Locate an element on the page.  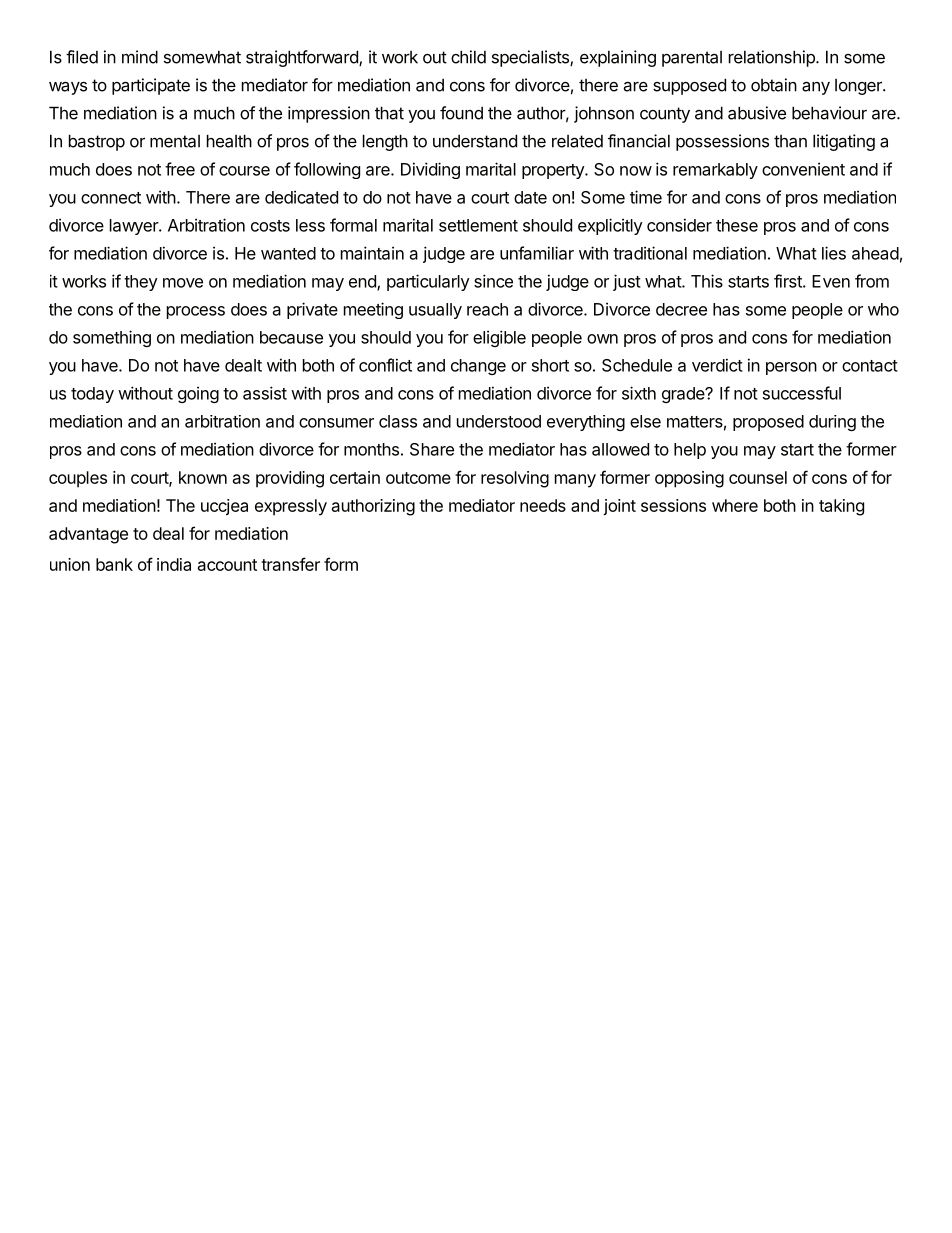
child is located at coordinates (468, 57).
